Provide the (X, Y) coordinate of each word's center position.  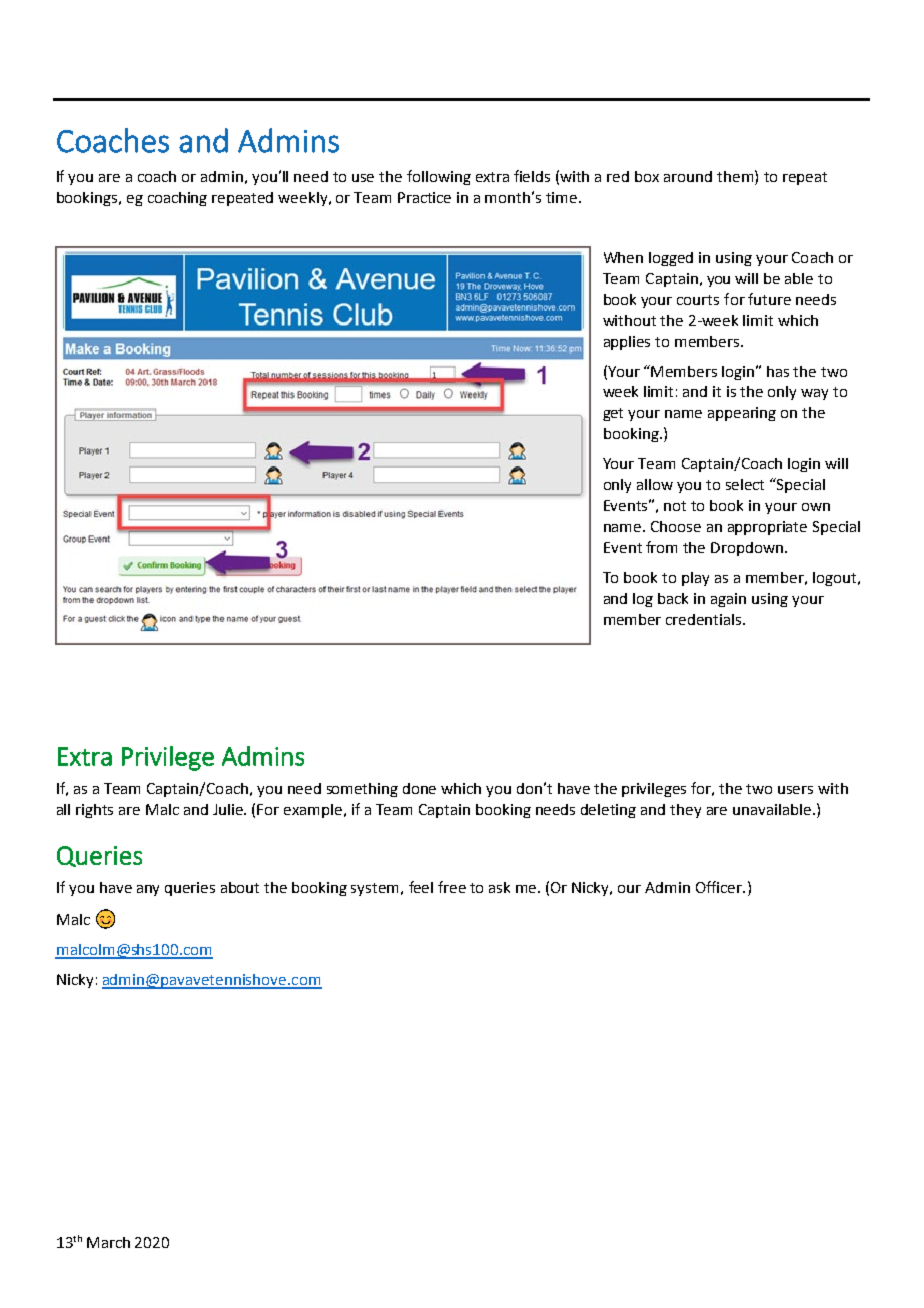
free (452, 887)
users (795, 790)
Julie (229, 809)
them (736, 176)
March (108, 1242)
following (439, 177)
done (419, 788)
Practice (424, 197)
